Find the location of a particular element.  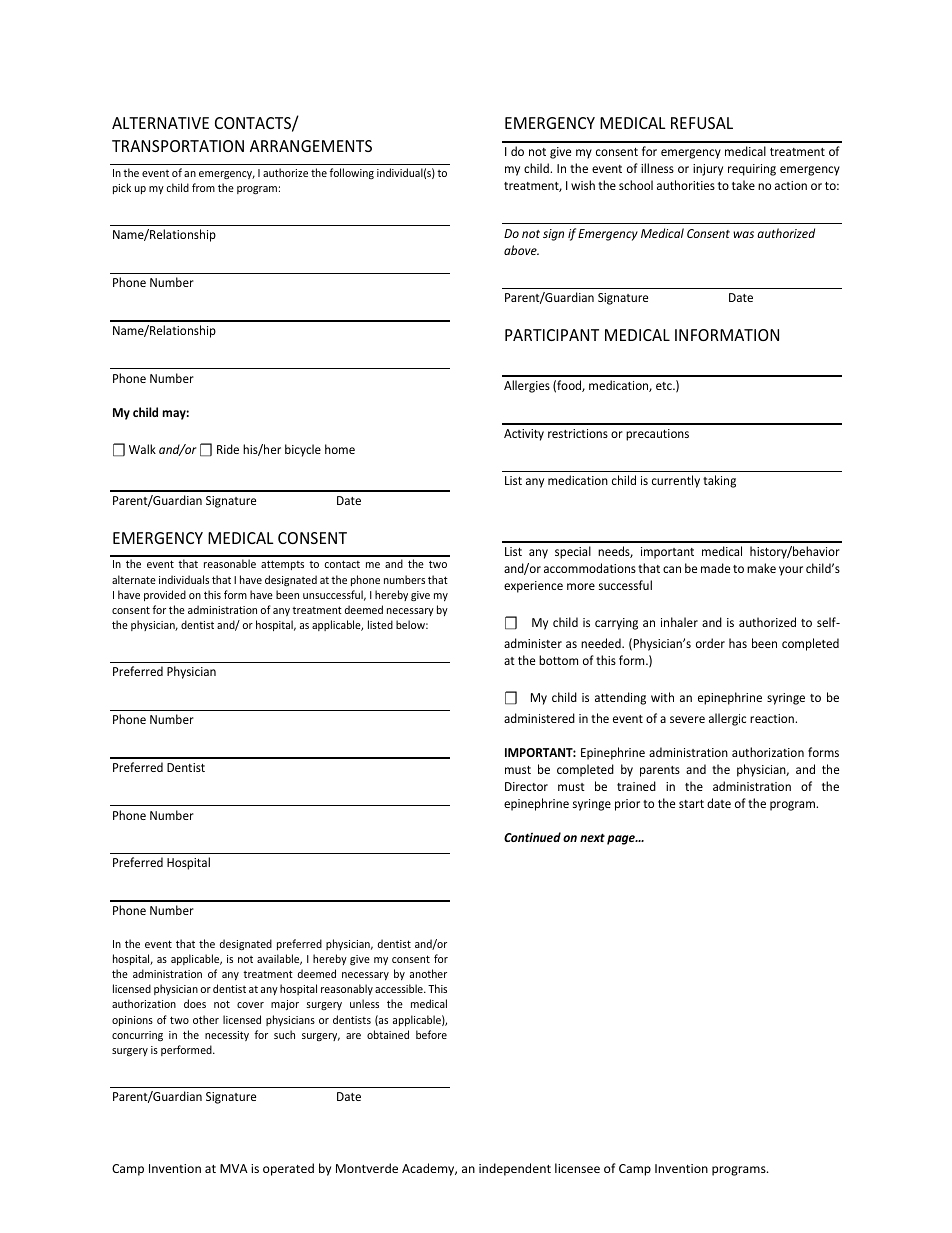

allergic is located at coordinates (727, 719).
